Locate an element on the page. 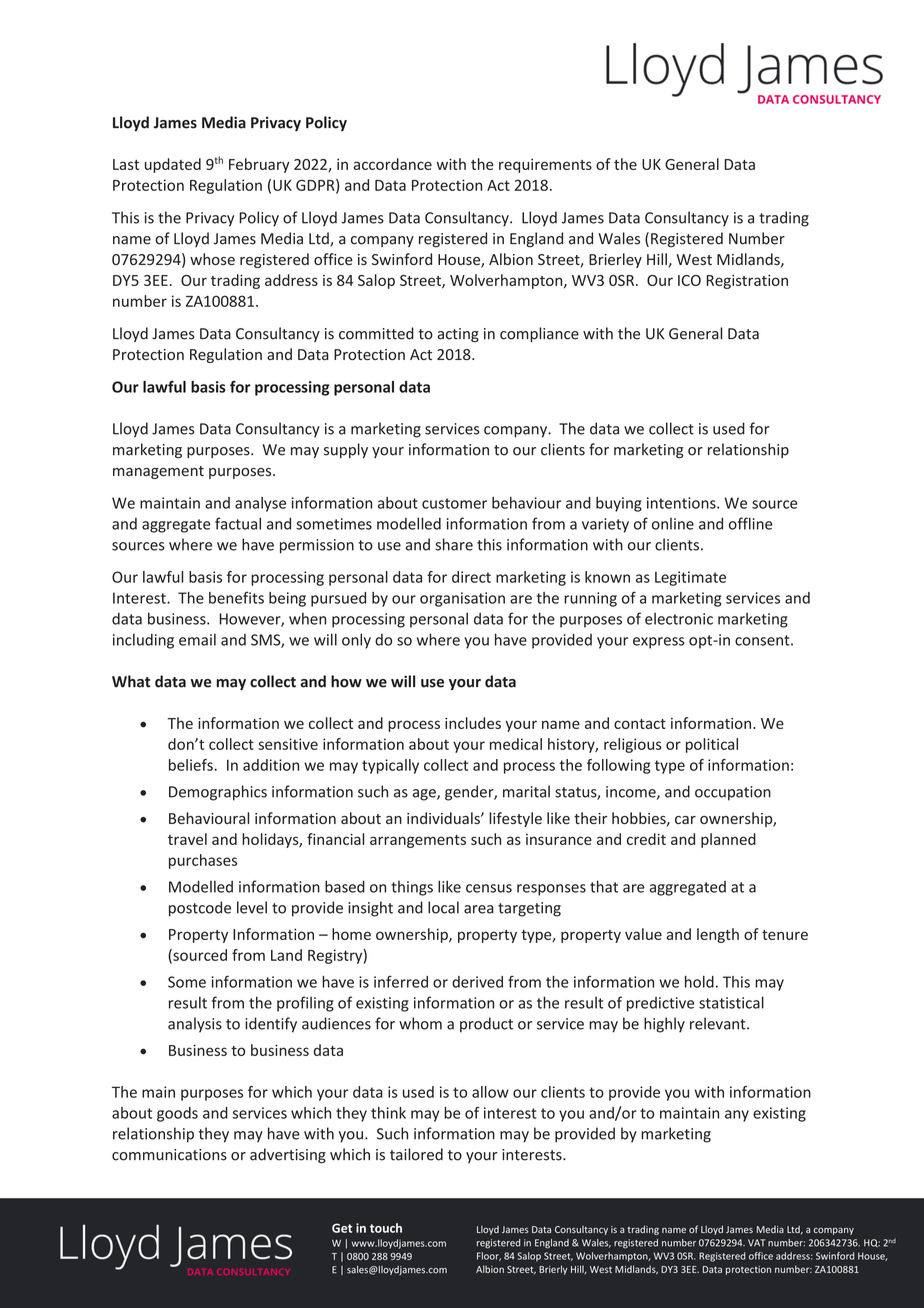 This document has width=924, height=1308. intentions is located at coordinates (682, 503).
